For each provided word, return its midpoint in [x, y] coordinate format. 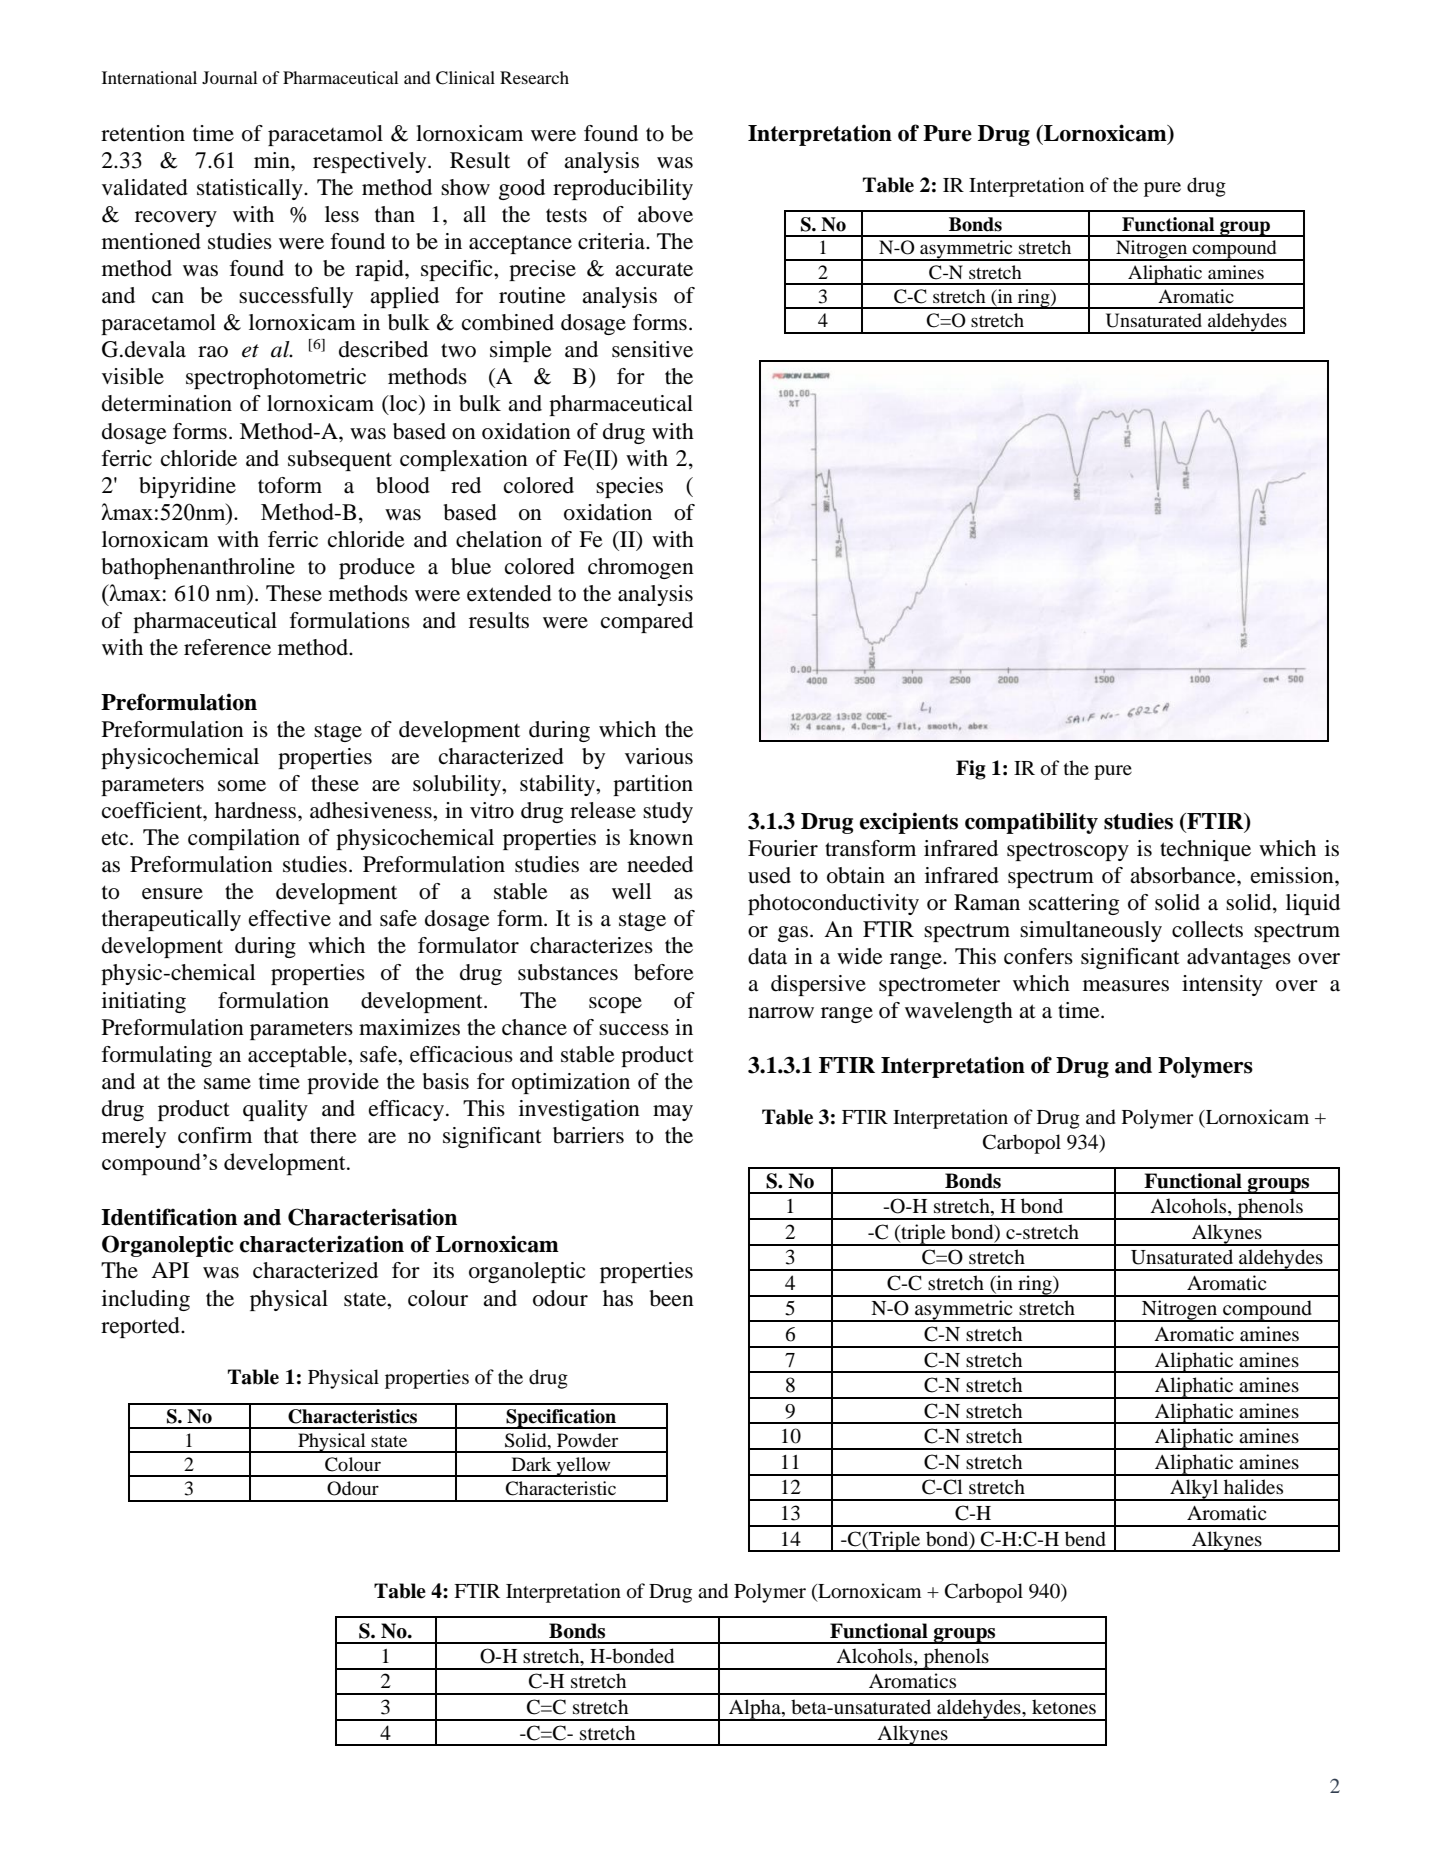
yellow [583, 1467]
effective [290, 918]
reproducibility [623, 189]
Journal [230, 77]
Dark [532, 1464]
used [769, 875]
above [665, 214]
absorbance [1184, 875]
